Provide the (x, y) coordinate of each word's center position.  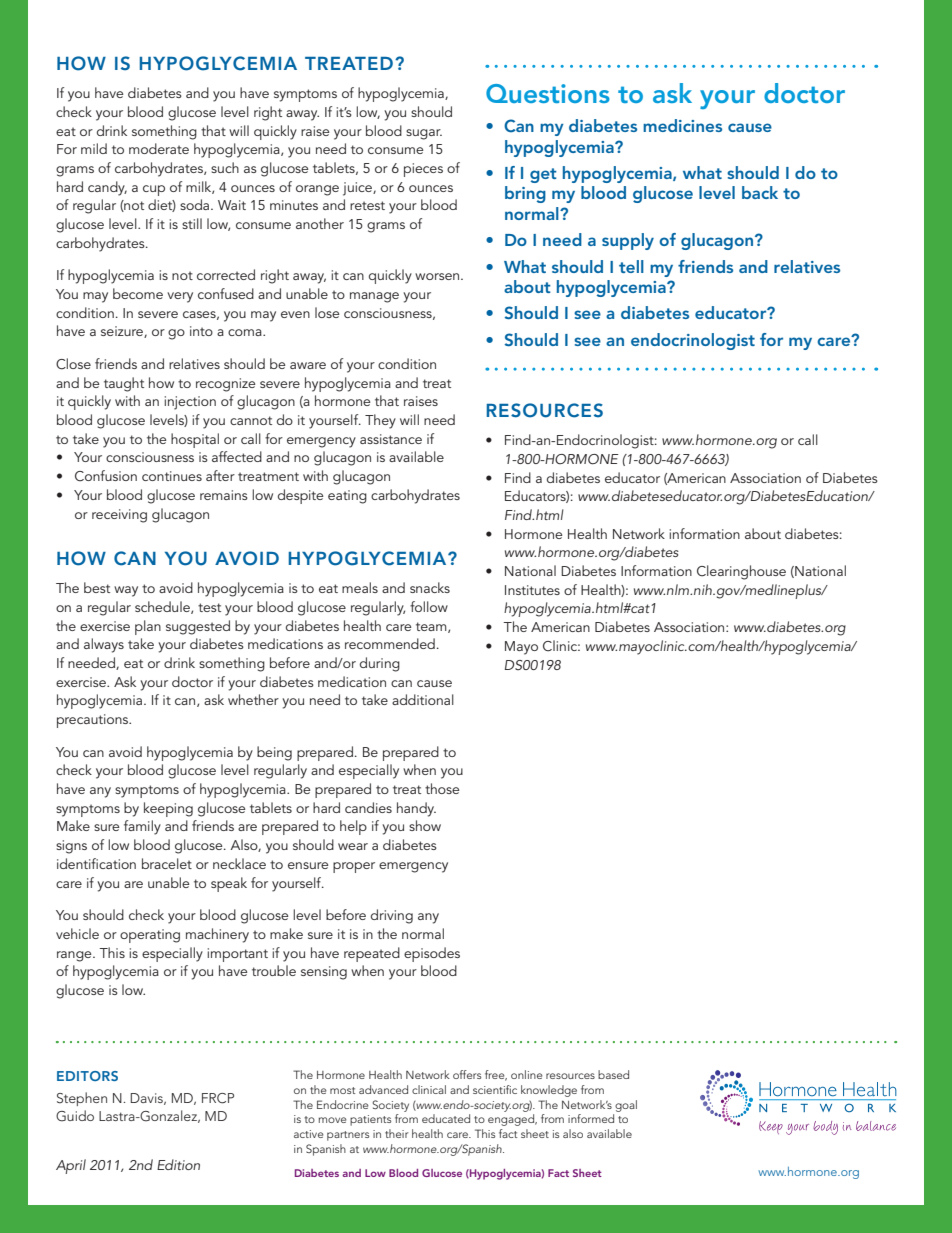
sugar (424, 134)
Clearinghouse (741, 572)
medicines (682, 125)
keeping (168, 809)
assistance (391, 439)
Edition (178, 1164)
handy (416, 809)
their (397, 1133)
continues (172, 476)
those (442, 788)
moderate (159, 148)
